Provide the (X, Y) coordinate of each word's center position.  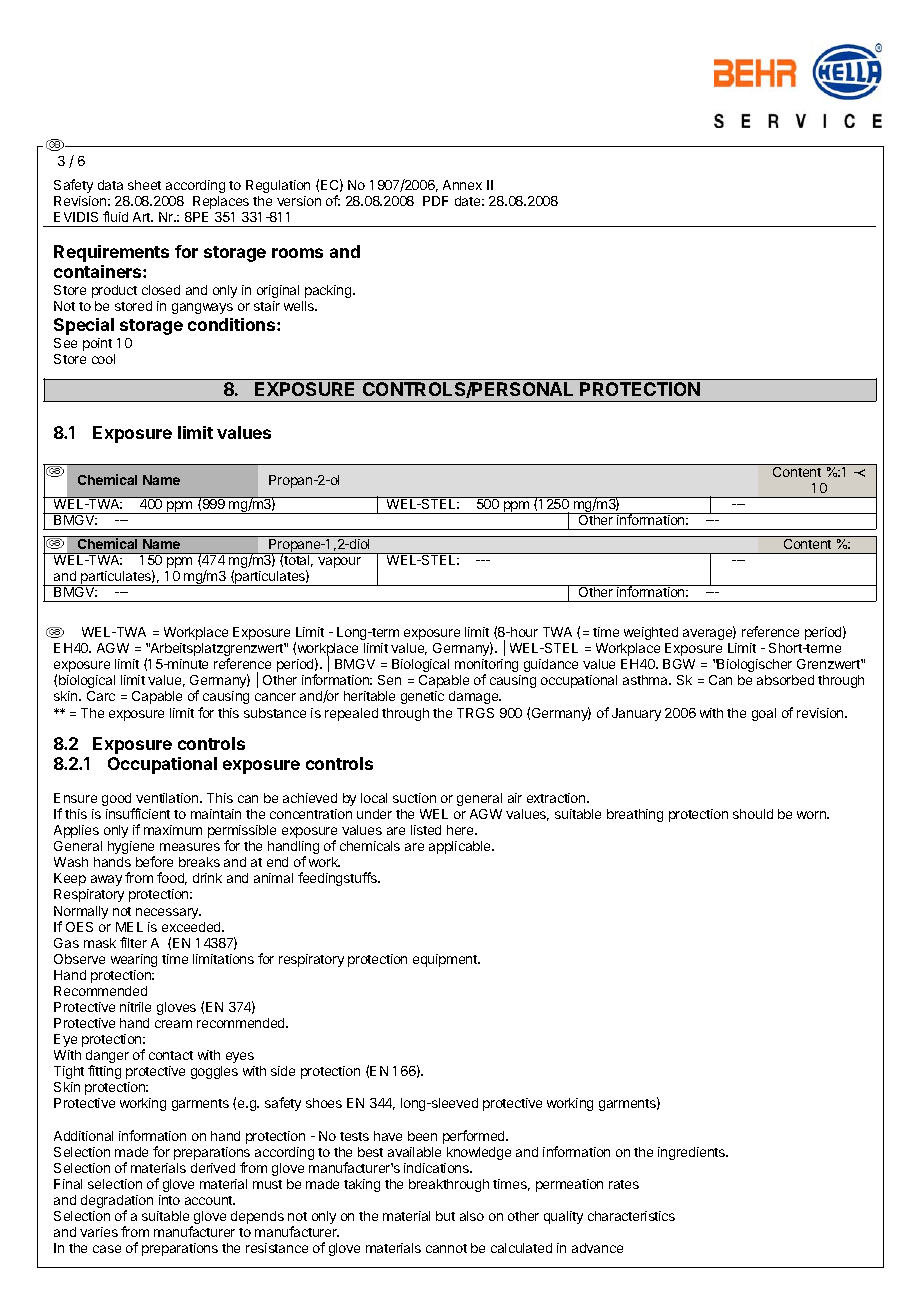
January (636, 714)
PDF (435, 201)
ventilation (168, 798)
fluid (115, 216)
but (445, 1216)
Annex (462, 185)
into (169, 1200)
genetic (422, 697)
